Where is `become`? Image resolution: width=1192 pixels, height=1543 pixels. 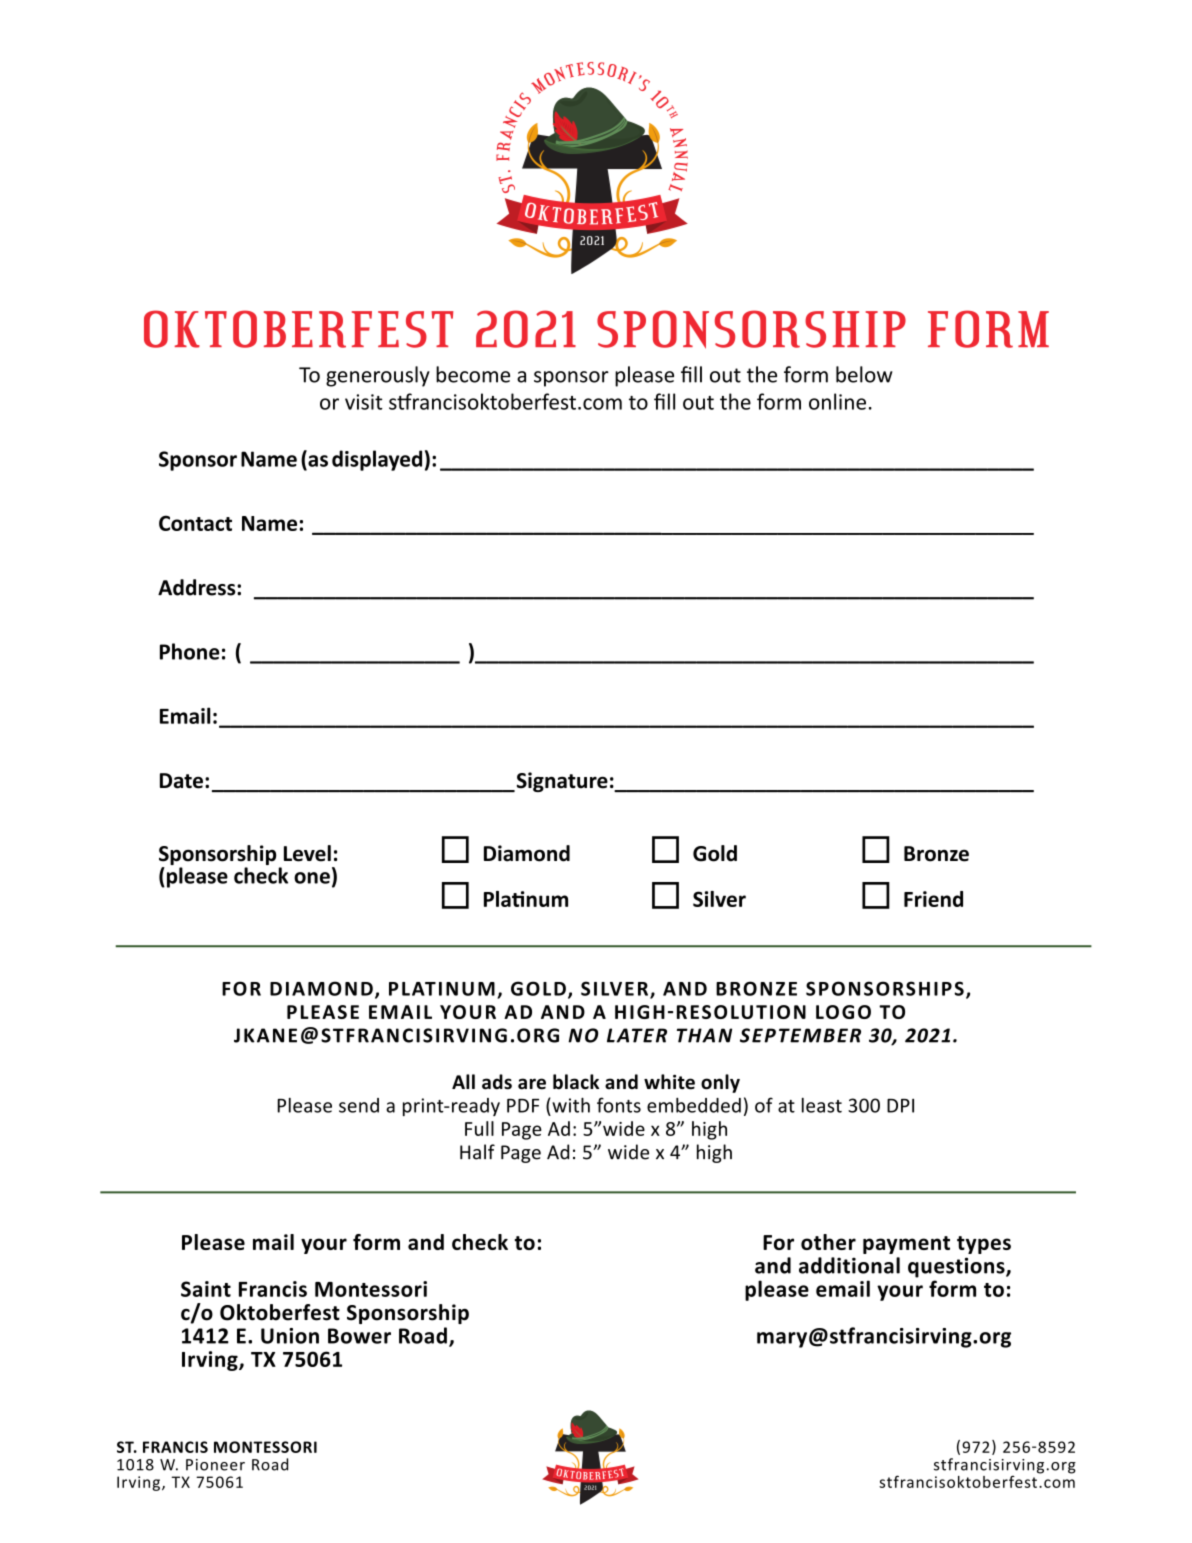
become is located at coordinates (473, 374).
